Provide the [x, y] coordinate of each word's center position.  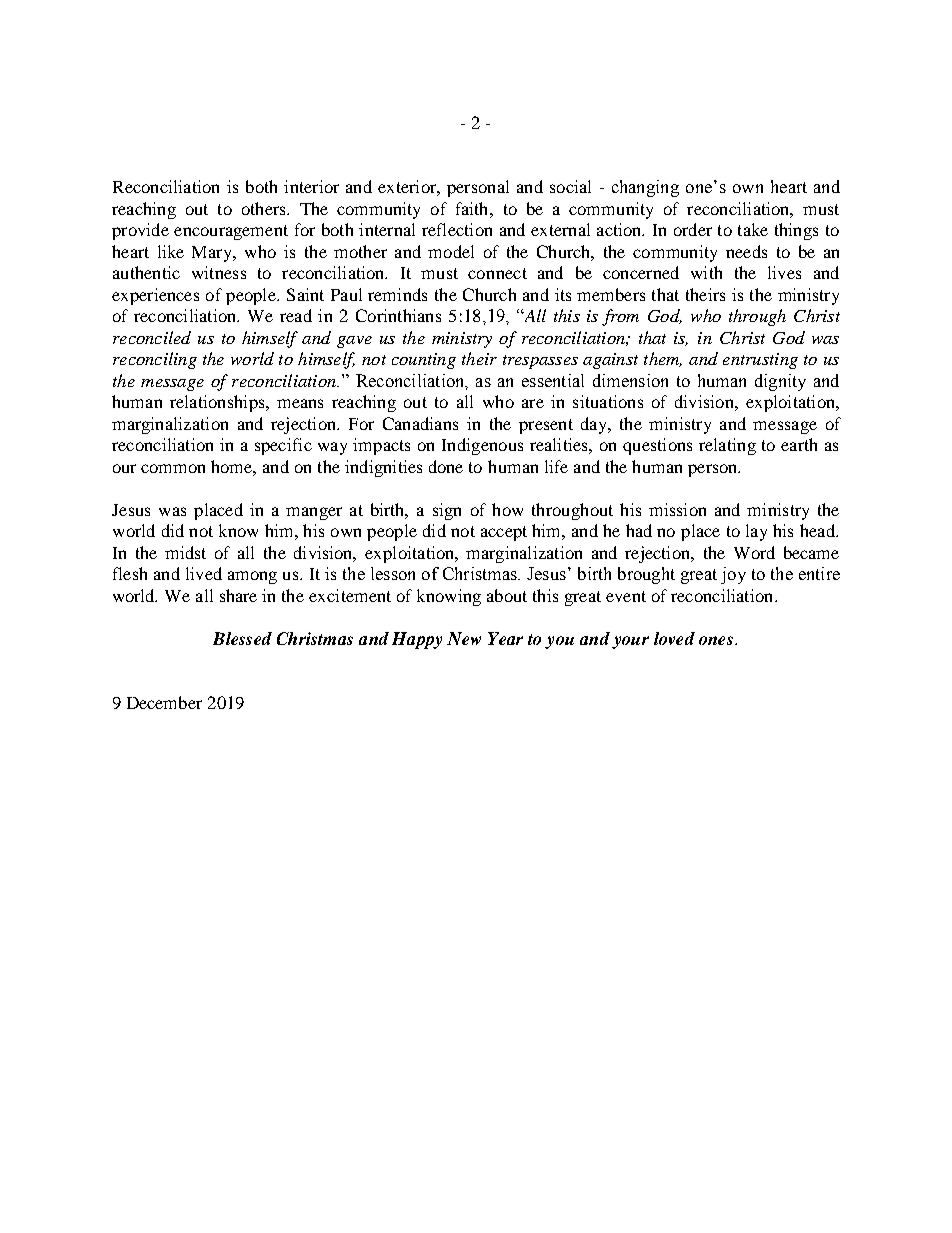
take [753, 229]
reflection [457, 229]
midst [185, 552]
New [464, 638]
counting [424, 361]
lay [756, 532]
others [265, 208]
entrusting [760, 361]
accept [504, 533]
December [164, 702]
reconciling [155, 360]
